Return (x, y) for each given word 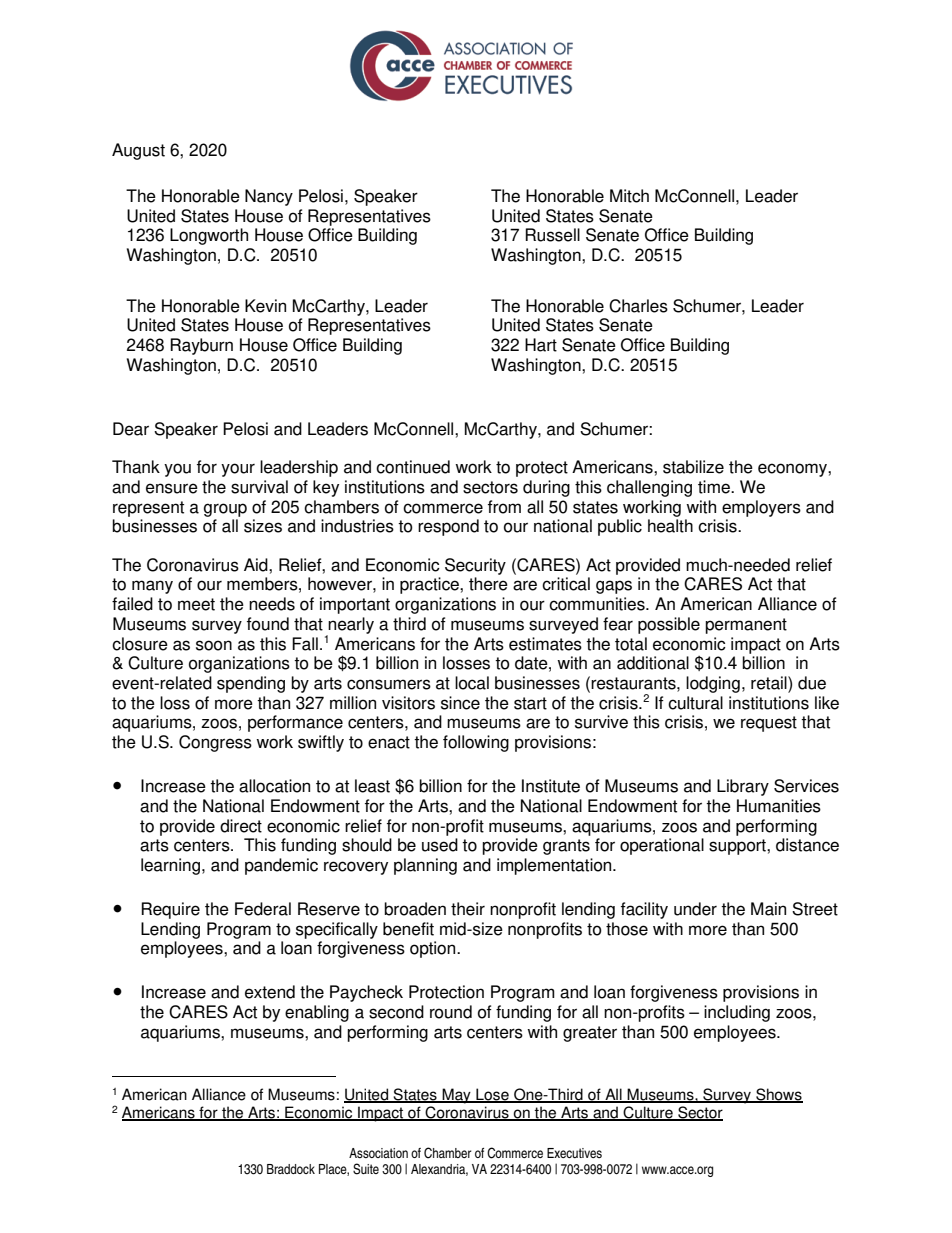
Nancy (269, 197)
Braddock (291, 1169)
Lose (492, 1095)
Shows (778, 1095)
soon (214, 645)
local (472, 683)
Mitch (629, 196)
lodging (713, 684)
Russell (552, 235)
